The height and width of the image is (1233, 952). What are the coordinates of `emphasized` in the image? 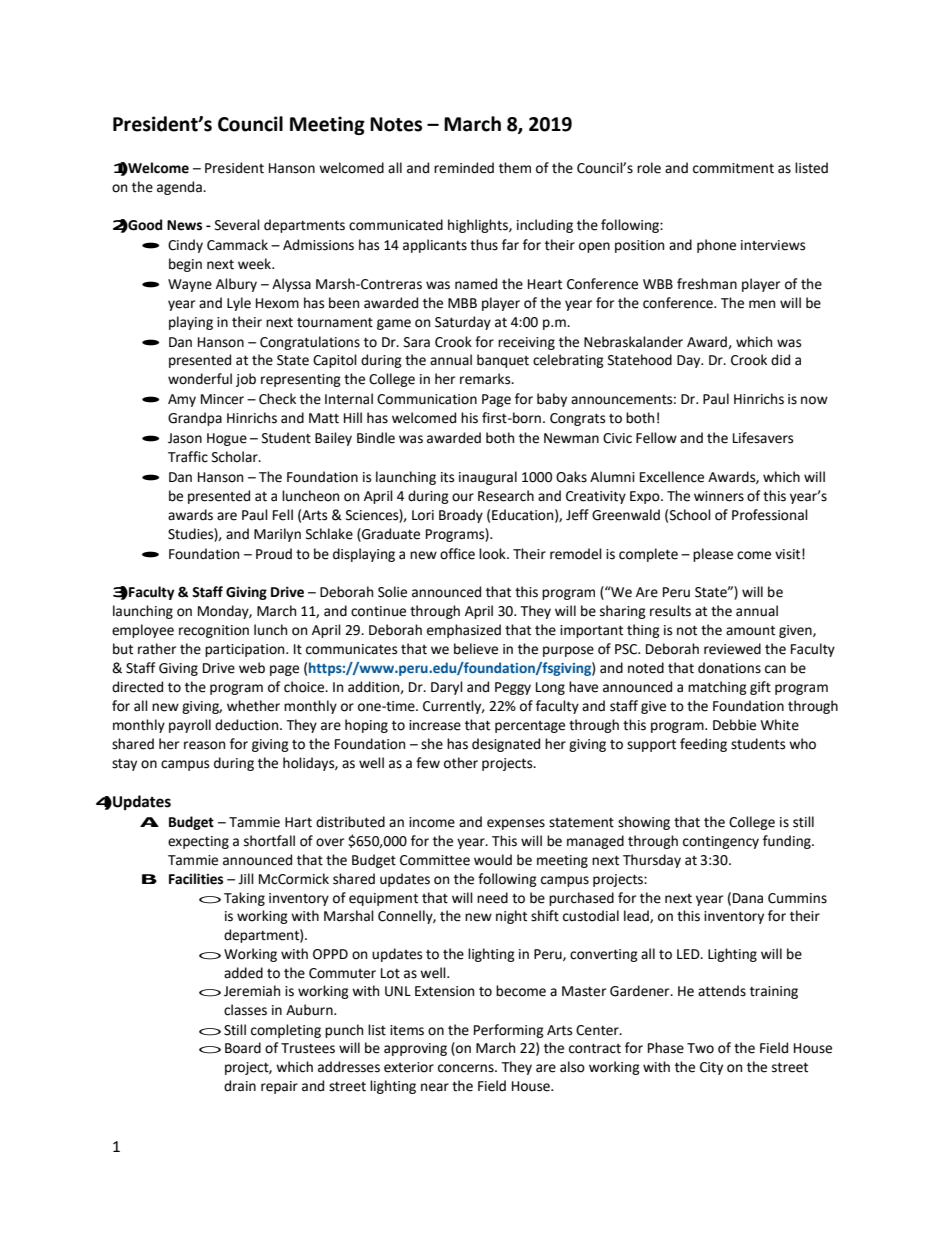 It's located at (464, 631).
